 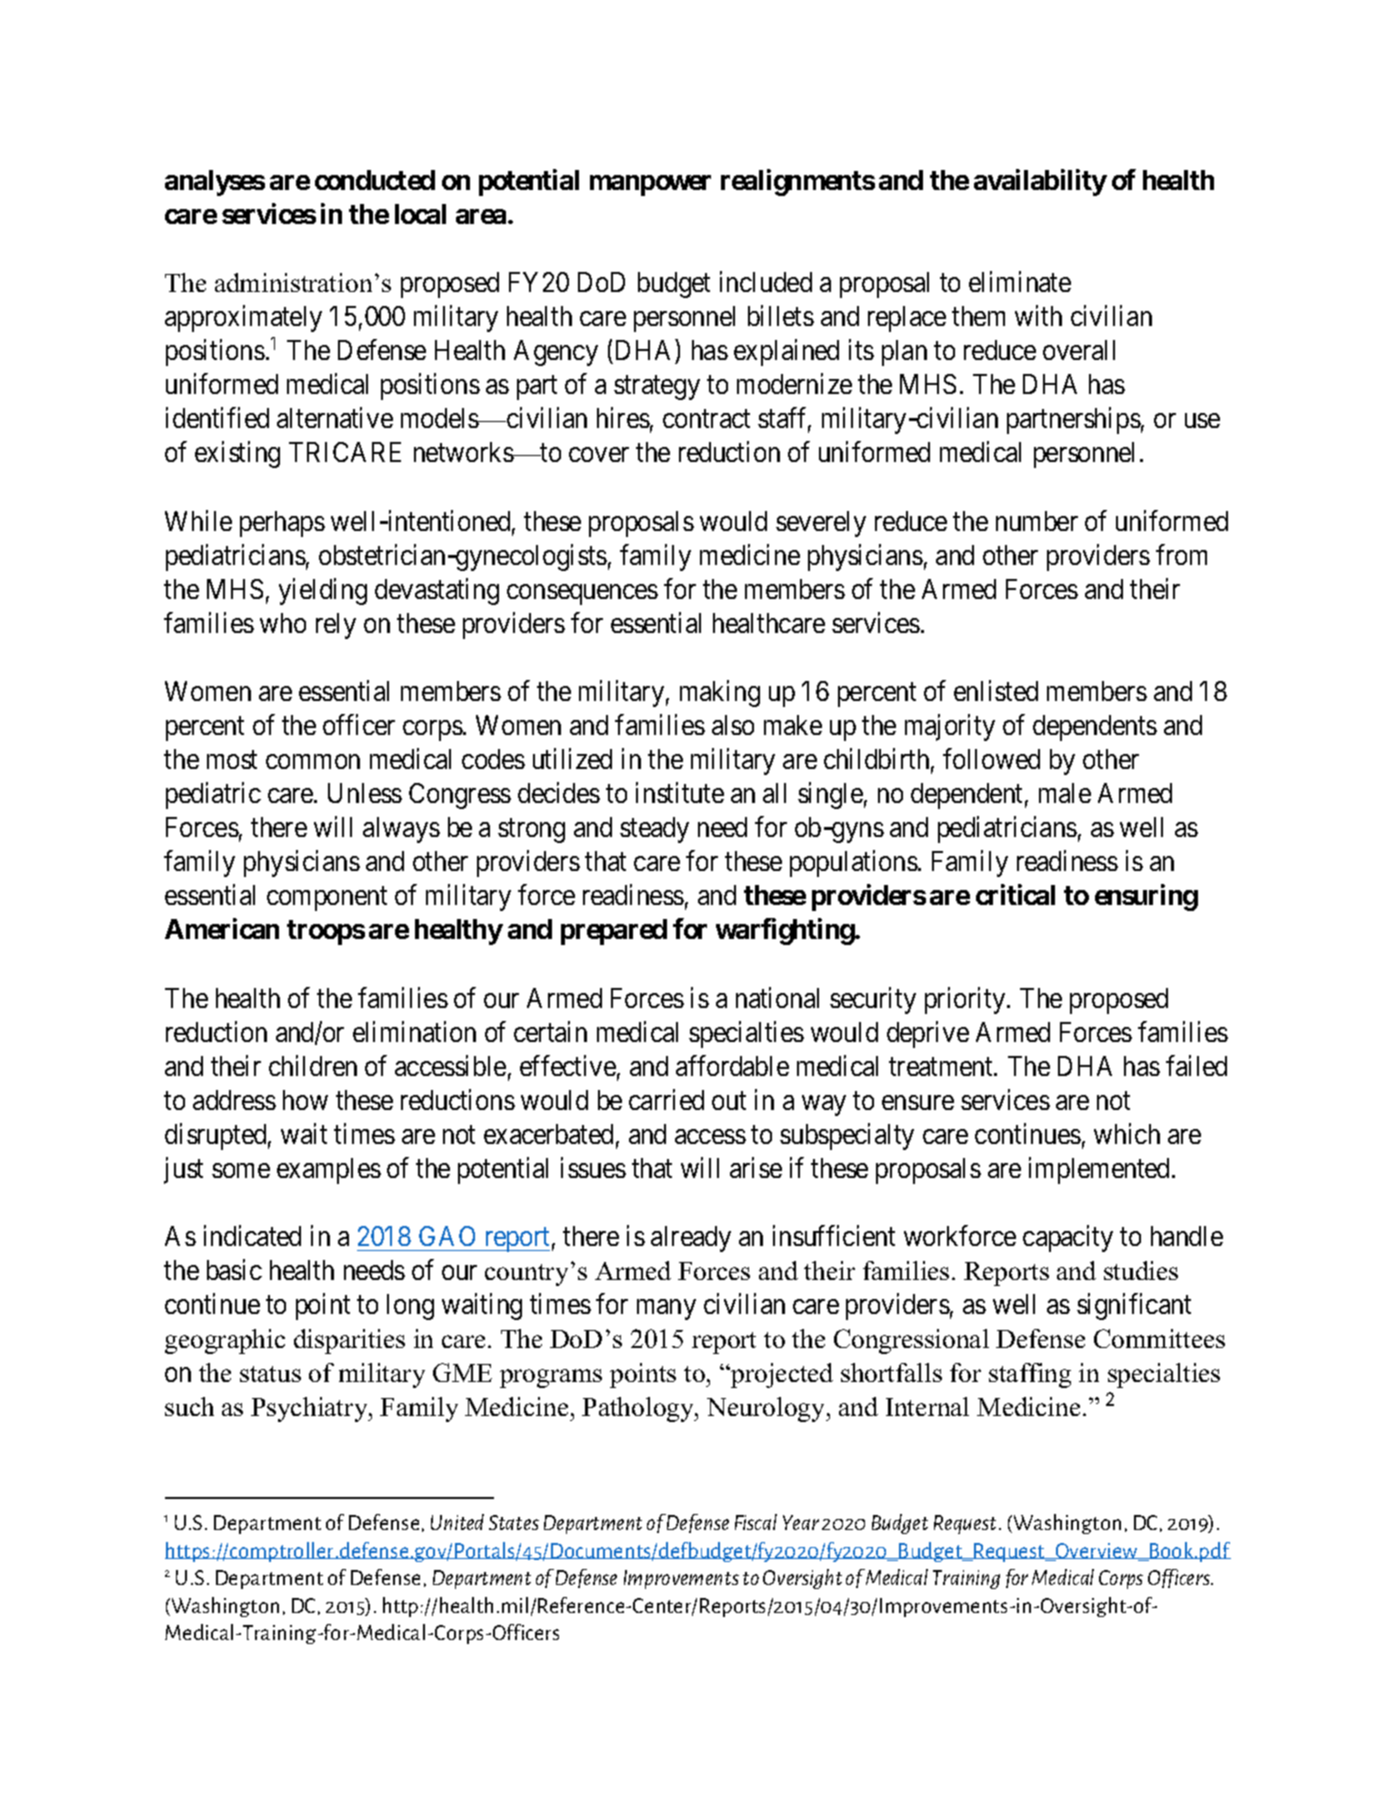 I want to click on conducted, so click(x=375, y=180).
